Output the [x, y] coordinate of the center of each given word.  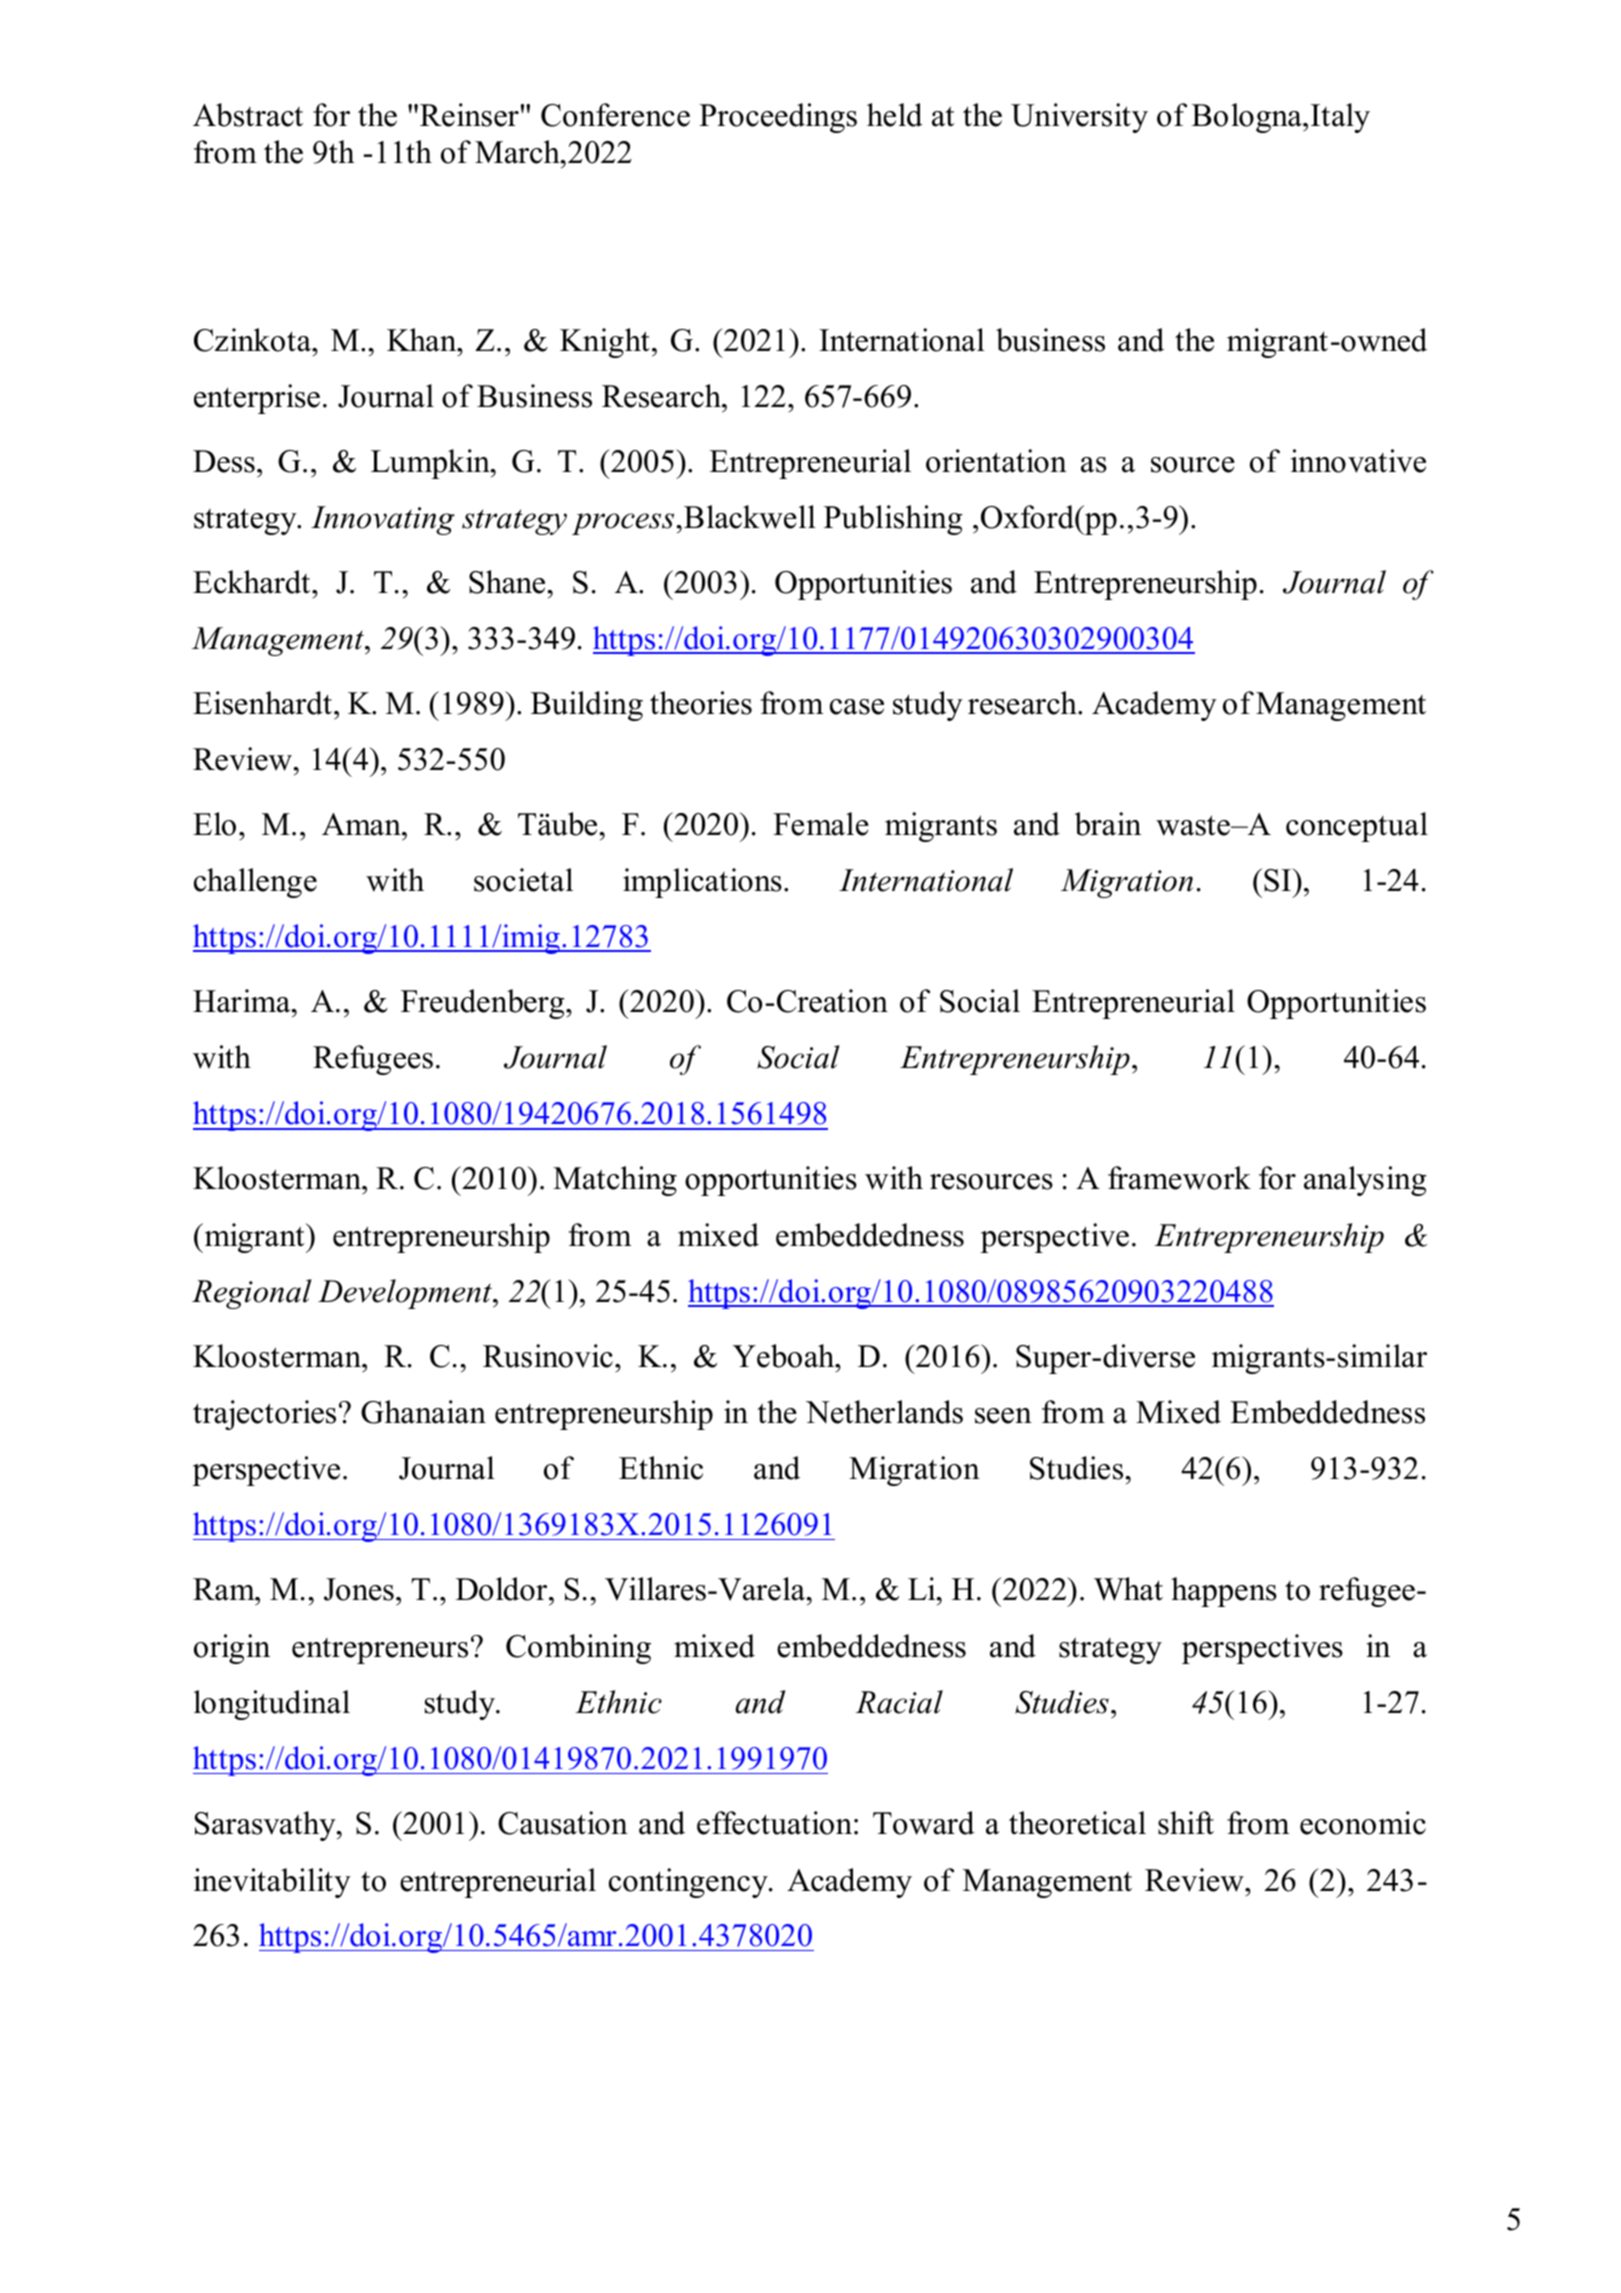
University [1079, 118]
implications [702, 883]
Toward [924, 1823]
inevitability [272, 1883]
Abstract [248, 115]
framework [1179, 1178]
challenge [255, 883]
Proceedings [778, 118]
